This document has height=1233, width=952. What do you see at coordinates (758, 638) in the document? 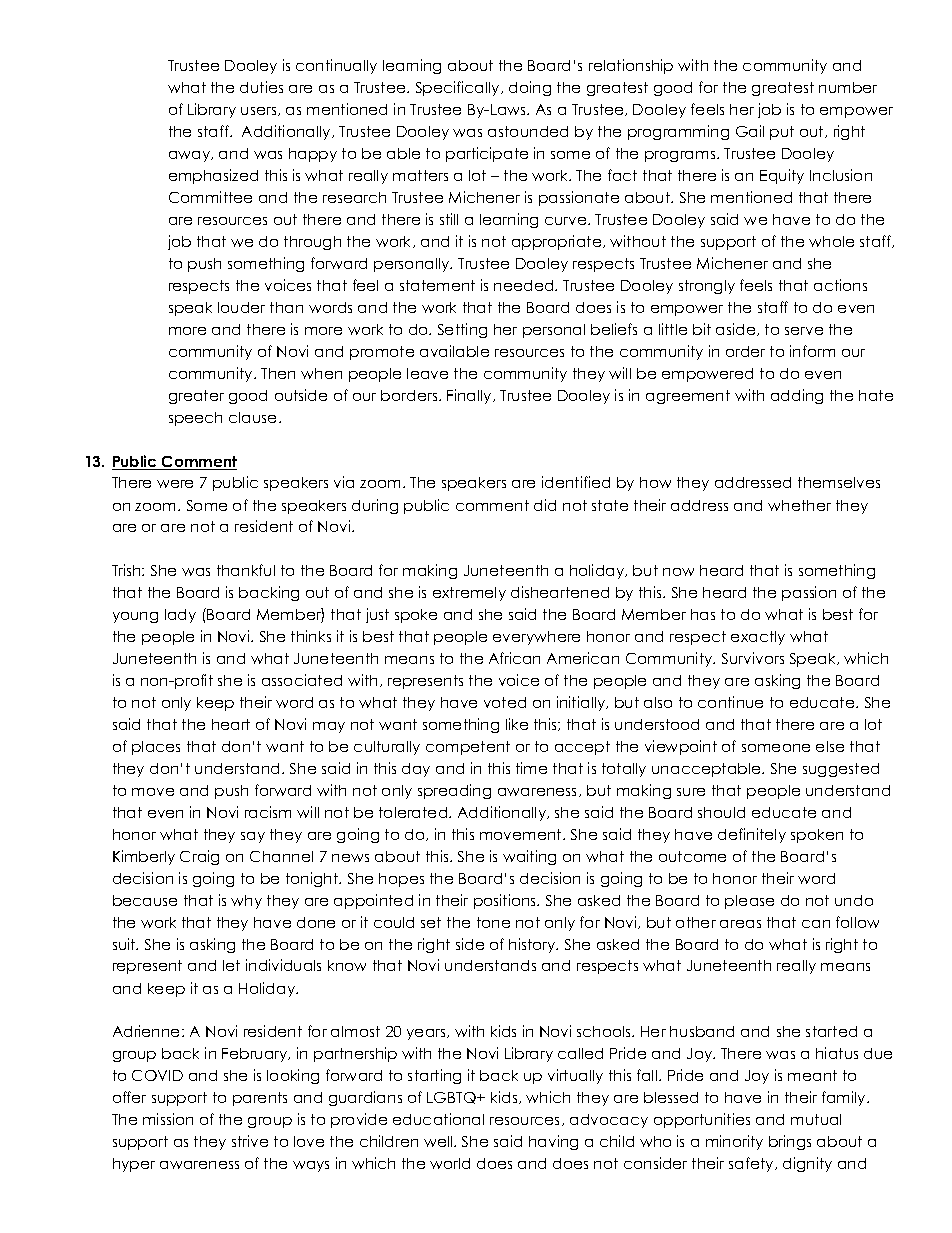
I see `exactly` at bounding box center [758, 638].
